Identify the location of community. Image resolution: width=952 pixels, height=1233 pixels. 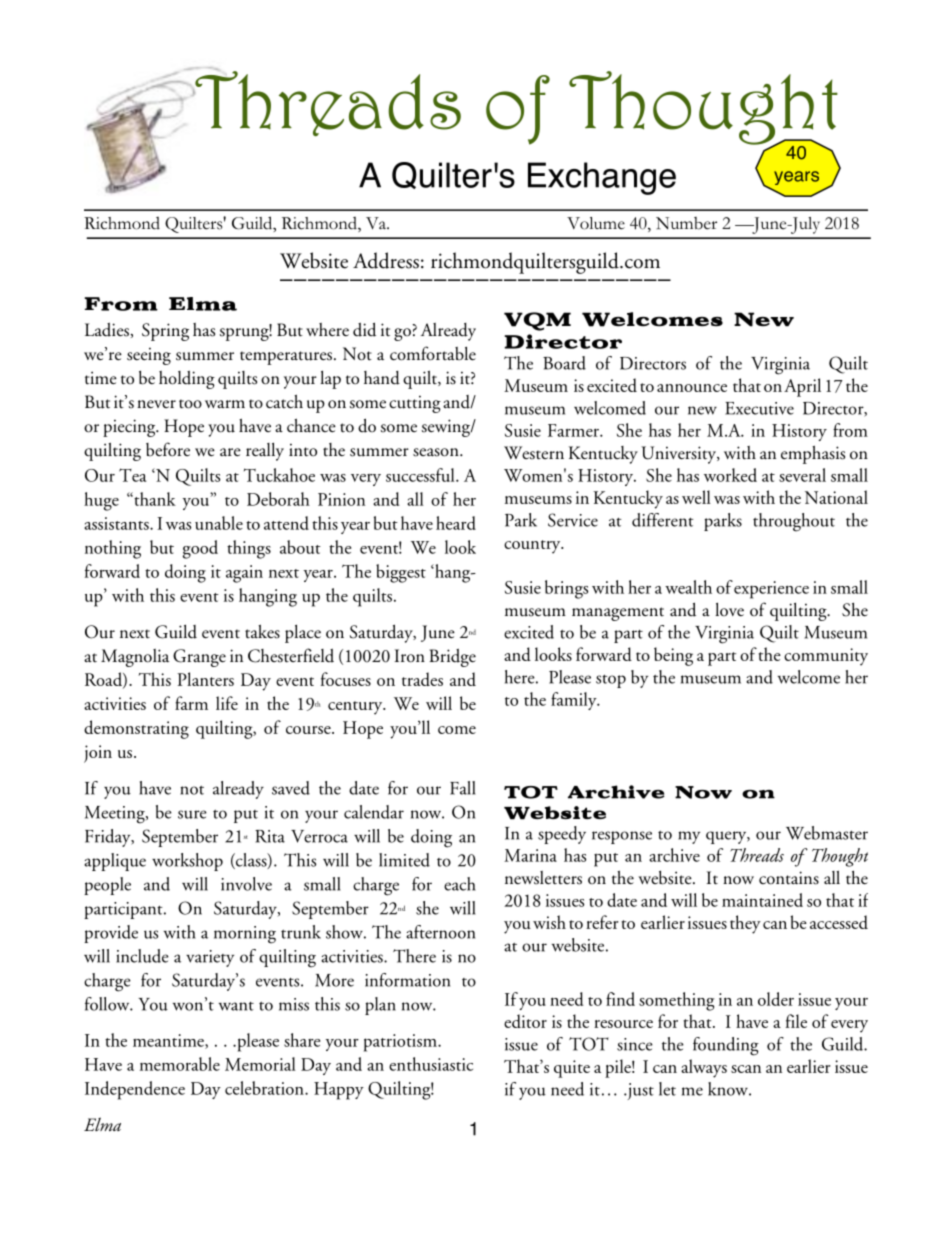
(826, 657).
